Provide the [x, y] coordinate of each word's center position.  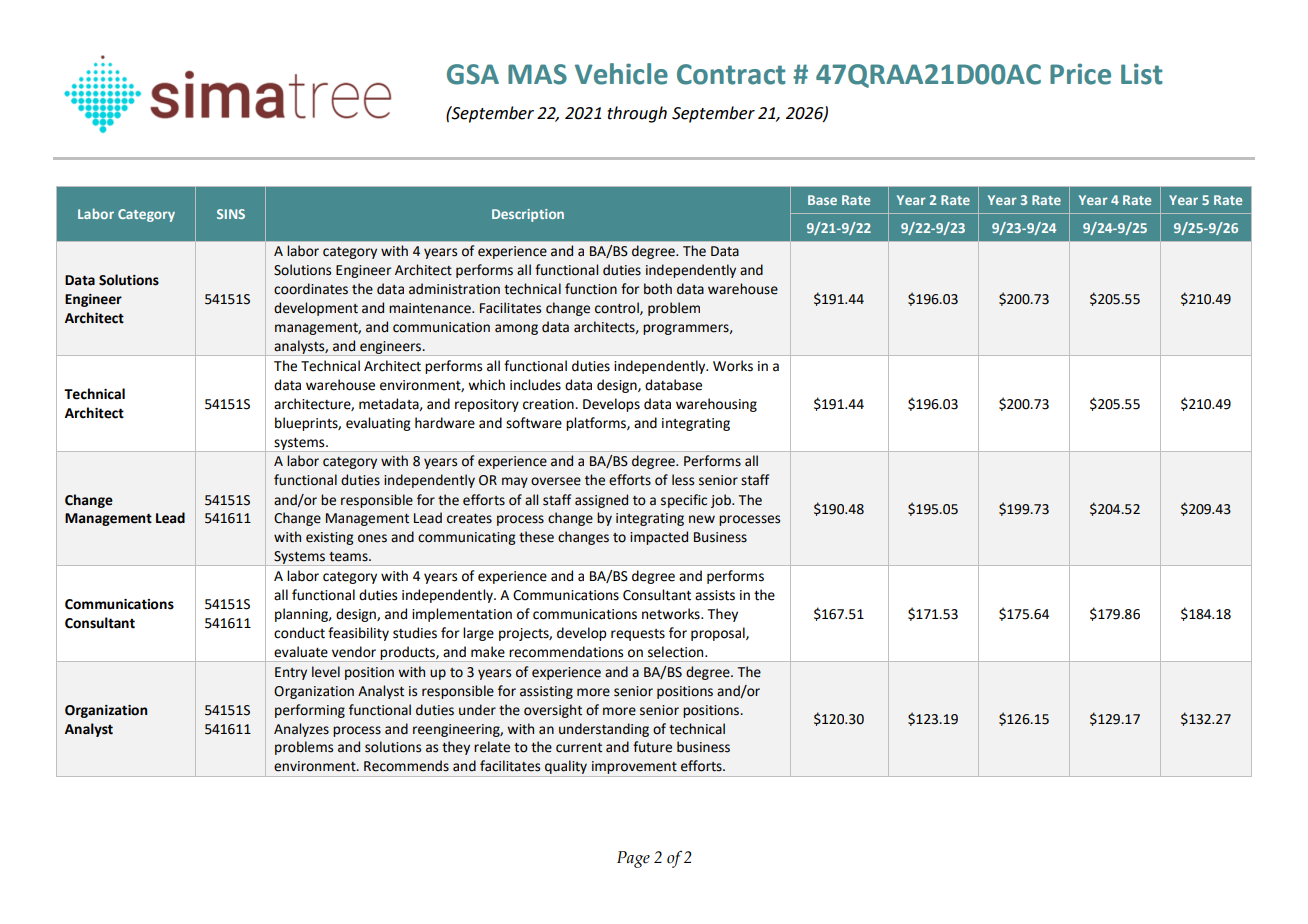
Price [1080, 74]
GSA [473, 74]
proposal [719, 634]
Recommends [406, 766]
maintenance [431, 308]
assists [715, 595]
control [618, 308]
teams [349, 557]
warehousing [716, 405]
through [637, 114]
